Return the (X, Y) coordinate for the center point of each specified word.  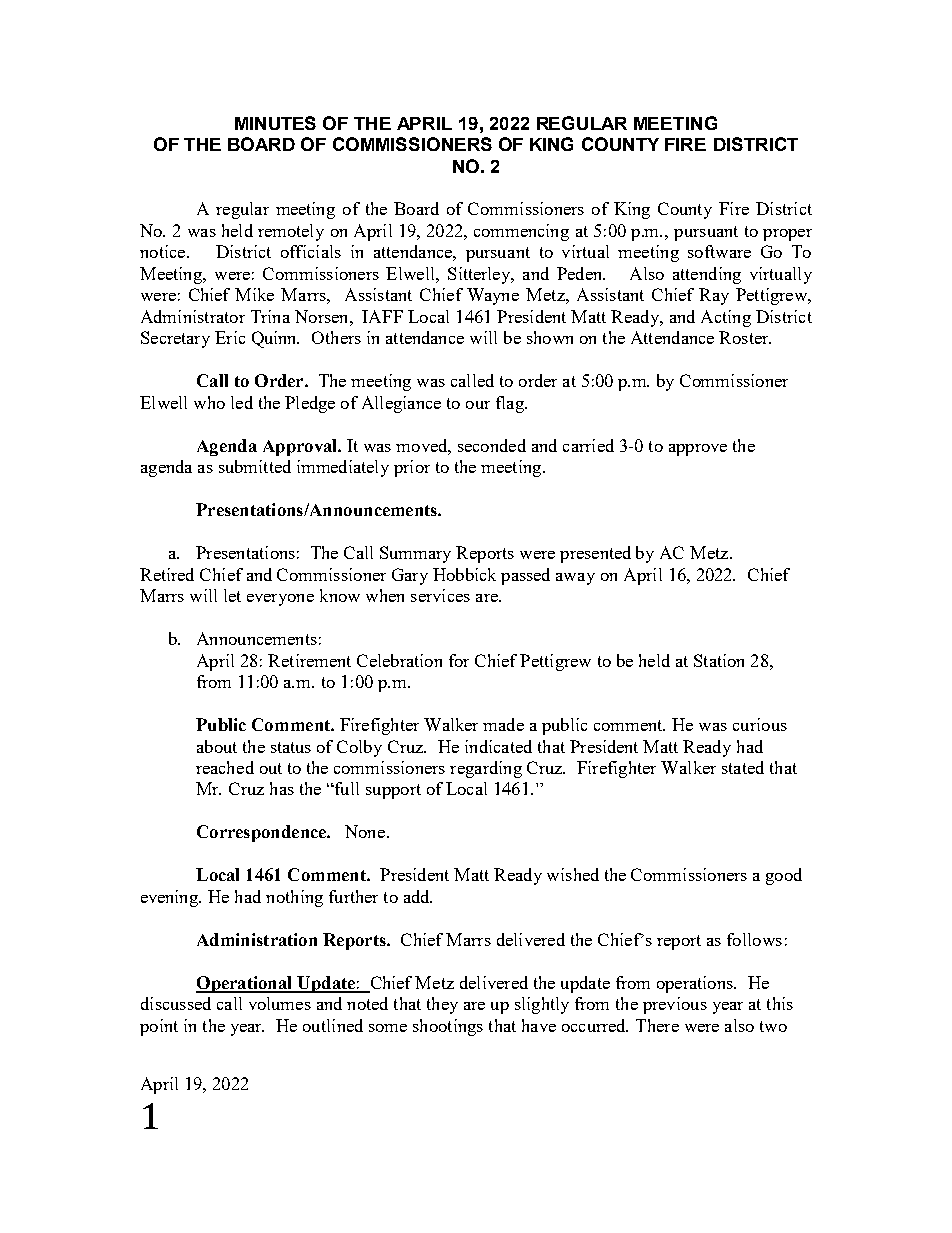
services (440, 595)
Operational (245, 984)
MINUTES (275, 123)
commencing (521, 232)
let (232, 595)
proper (787, 235)
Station (719, 660)
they (442, 1005)
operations (696, 984)
